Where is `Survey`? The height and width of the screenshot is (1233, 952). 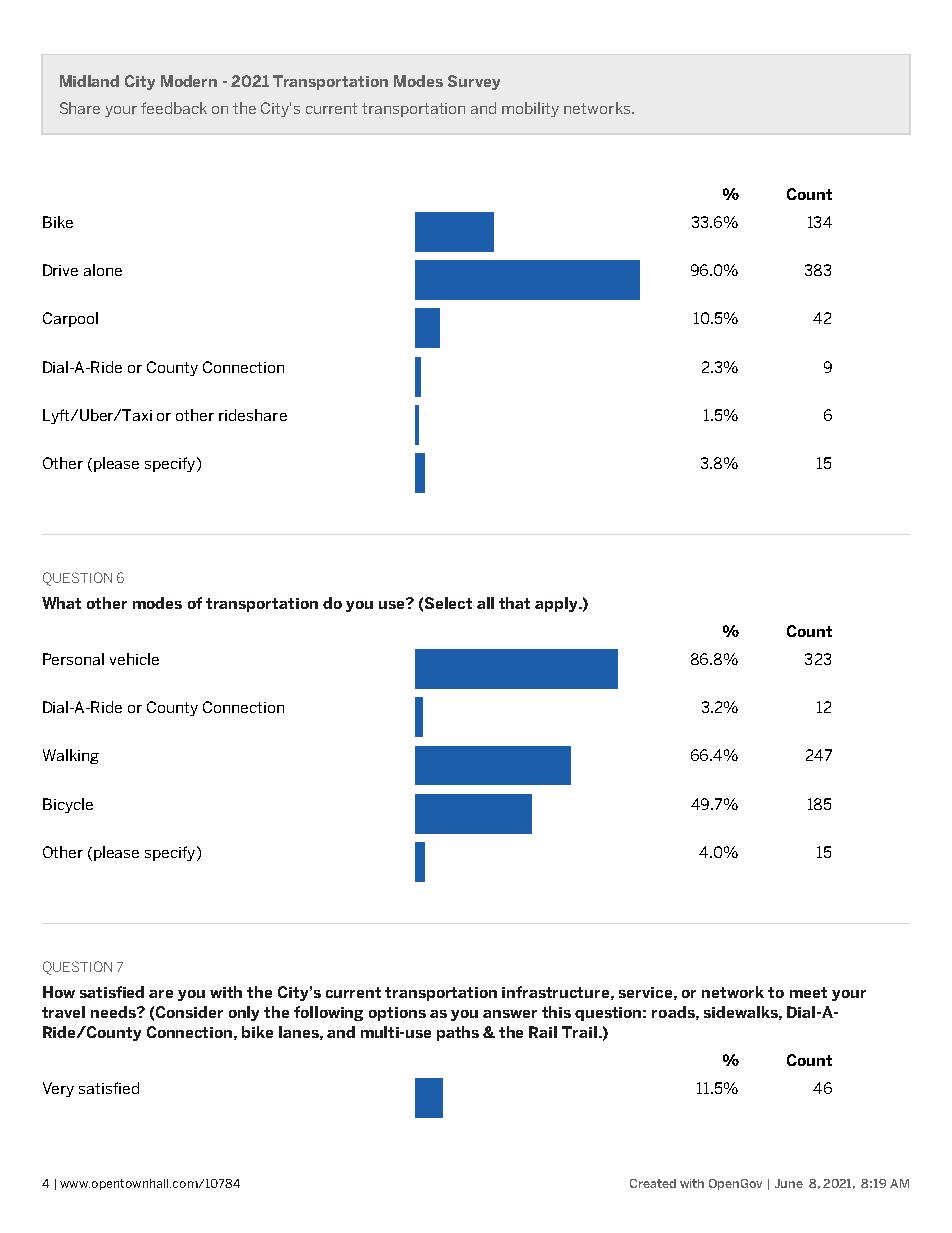 Survey is located at coordinates (474, 82).
